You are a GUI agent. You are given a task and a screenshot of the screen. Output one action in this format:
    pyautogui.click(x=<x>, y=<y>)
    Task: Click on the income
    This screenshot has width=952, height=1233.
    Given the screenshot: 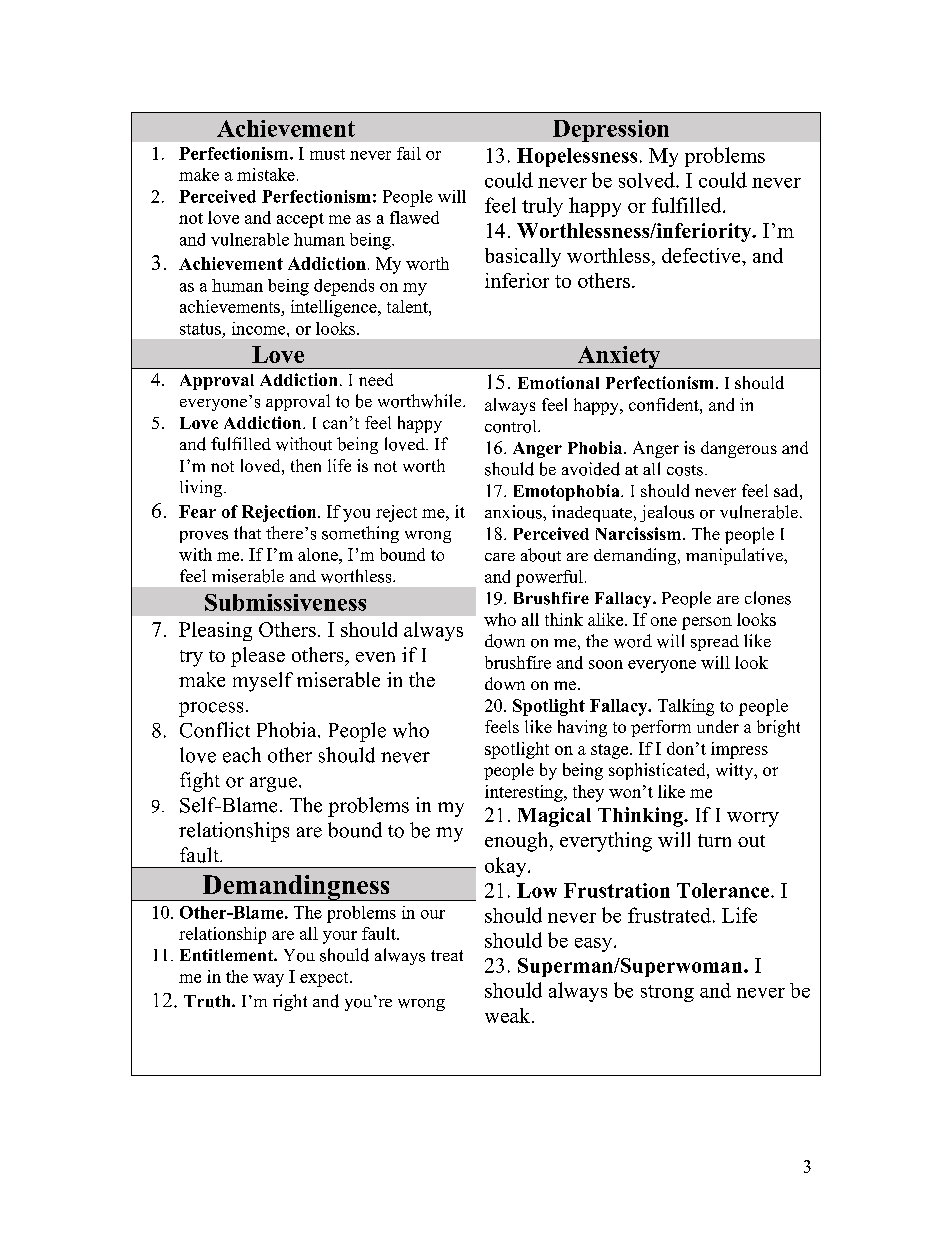 What is the action you would take?
    pyautogui.click(x=260, y=328)
